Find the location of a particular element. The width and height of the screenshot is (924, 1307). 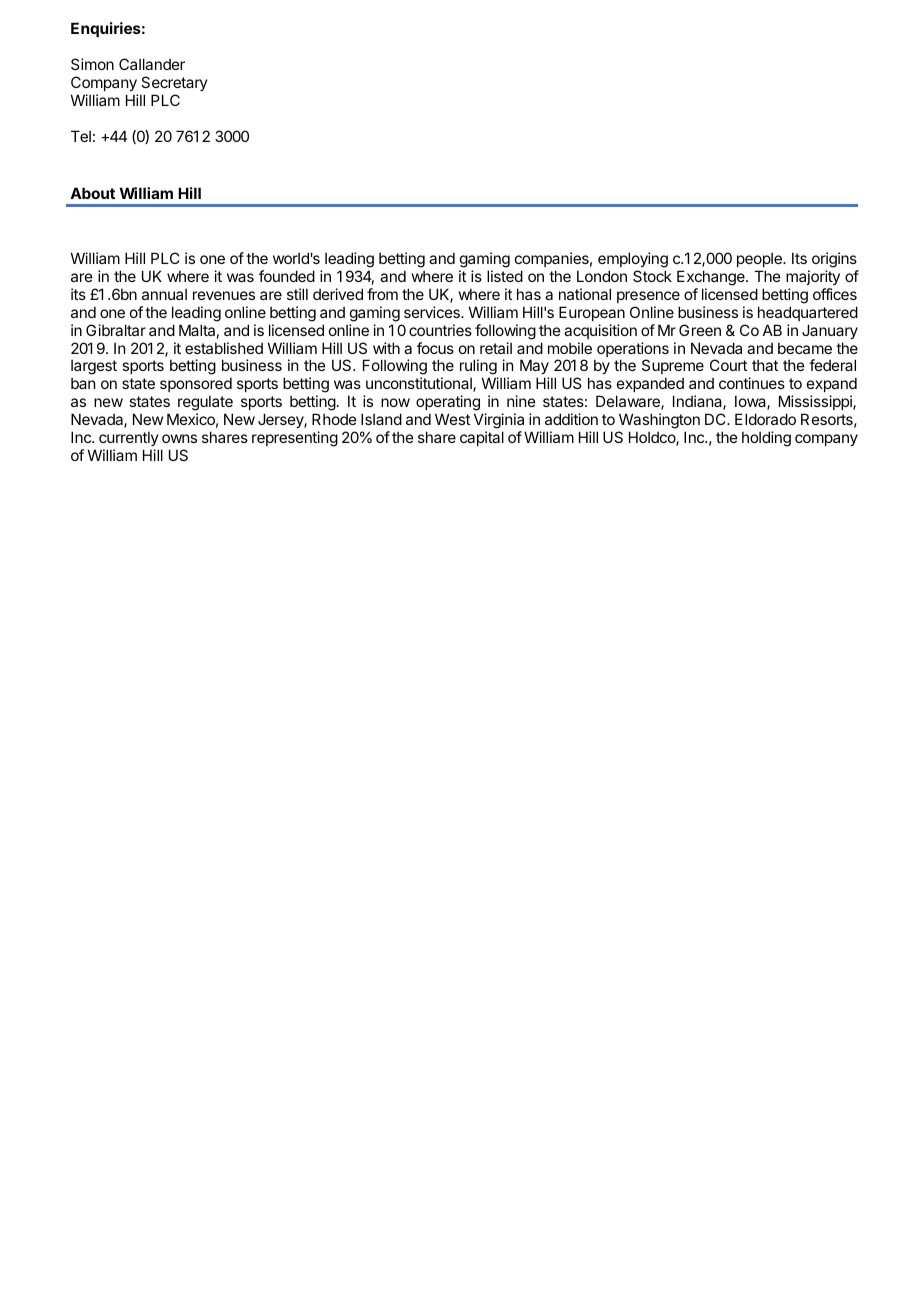

Simon is located at coordinates (92, 64).
